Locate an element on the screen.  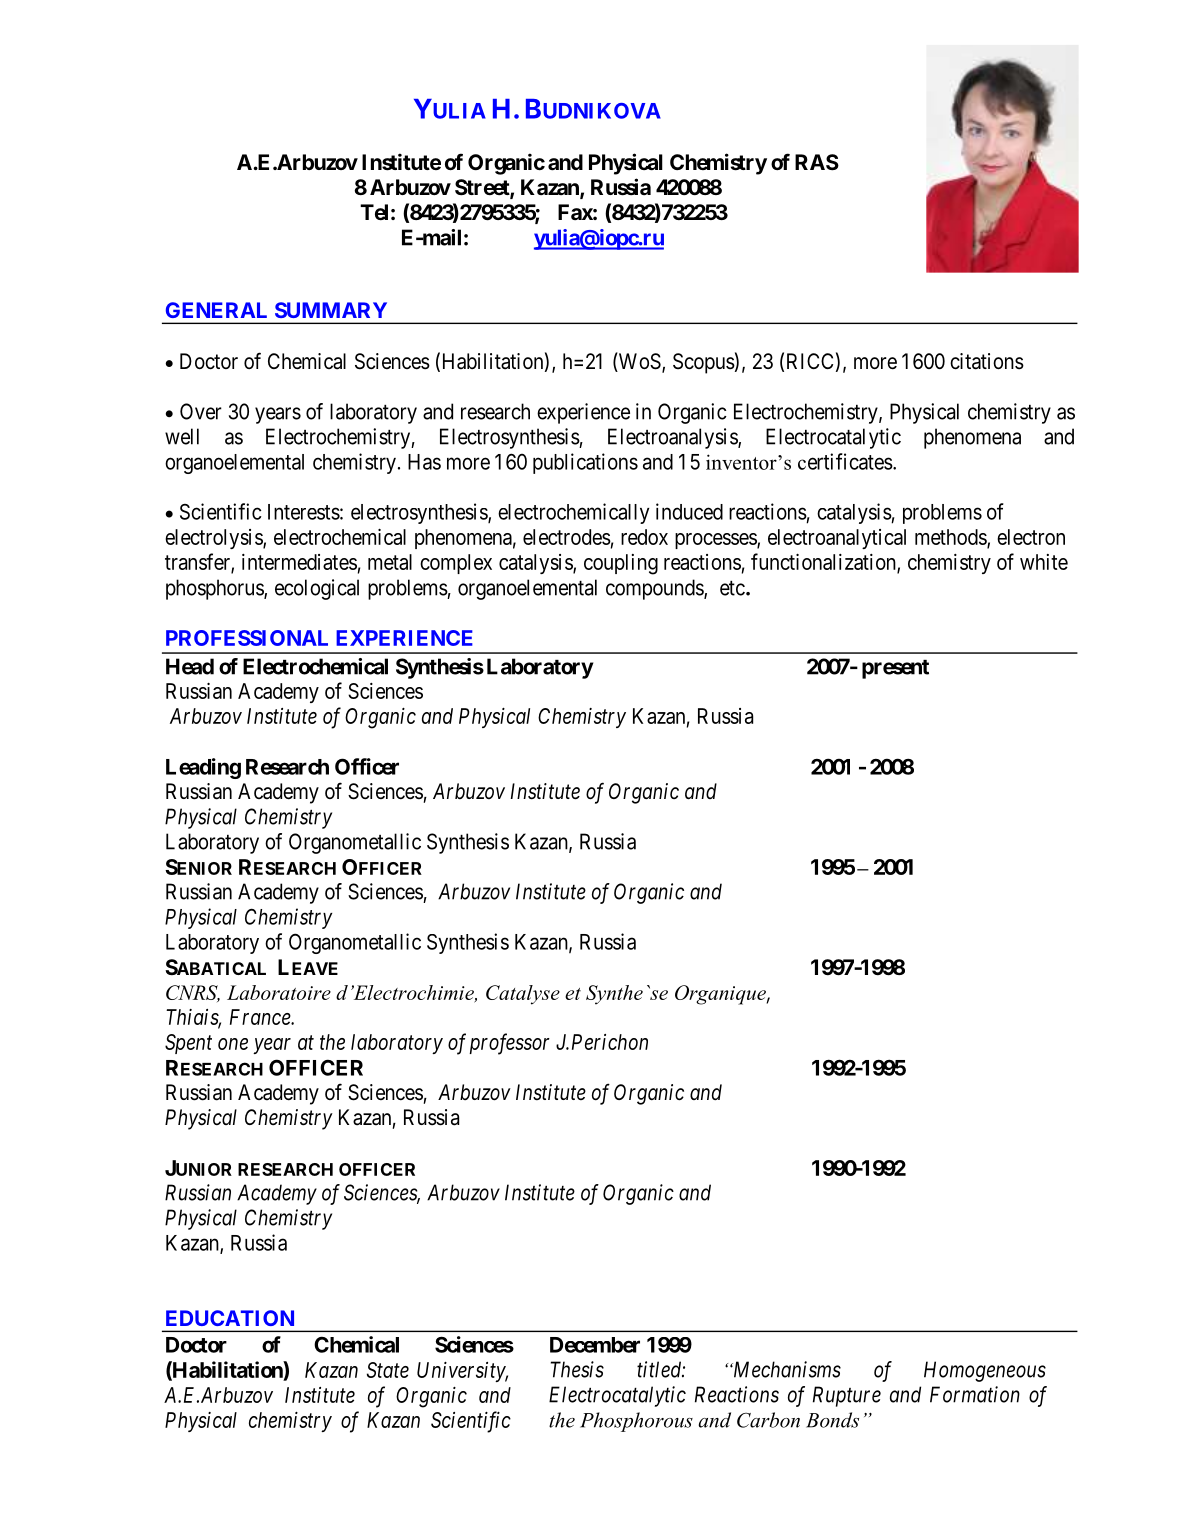
Tel is located at coordinates (374, 212).
